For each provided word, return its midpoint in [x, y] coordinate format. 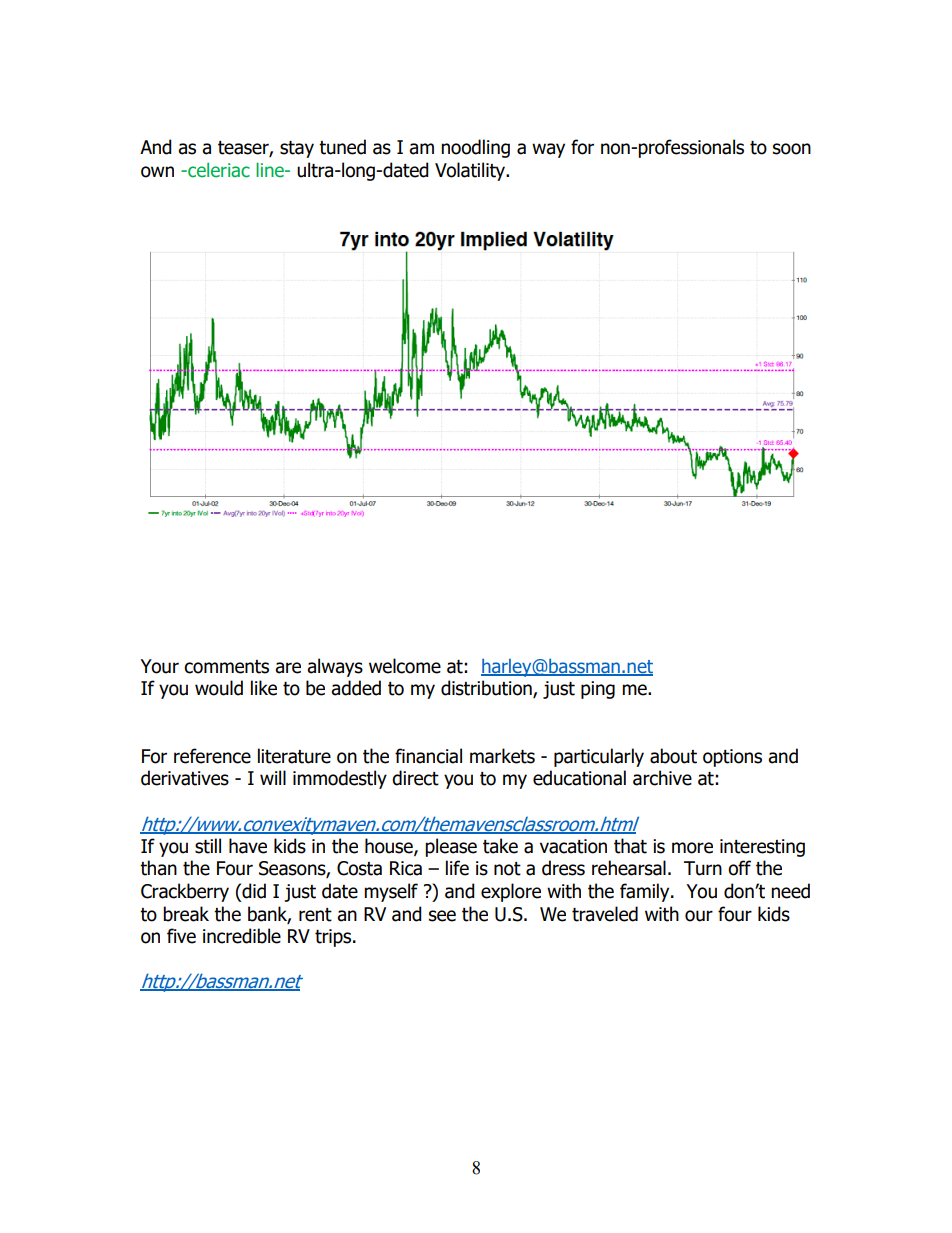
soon [792, 149]
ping [598, 690]
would [219, 688]
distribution [487, 689]
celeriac [218, 170]
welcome [405, 666]
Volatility [471, 171]
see [442, 916]
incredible [242, 936]
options [732, 758]
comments [226, 667]
